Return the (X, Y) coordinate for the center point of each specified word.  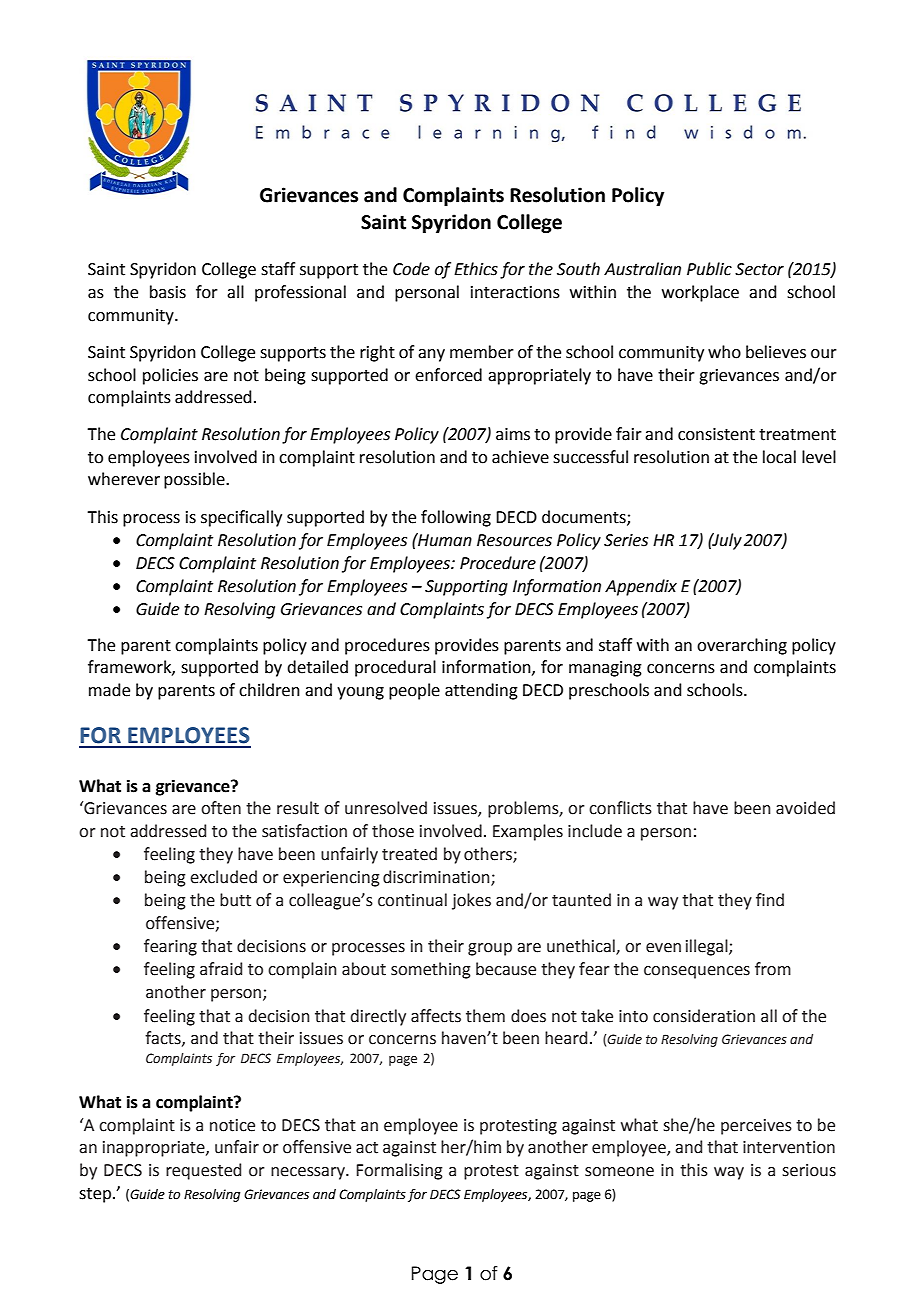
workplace (700, 293)
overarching (742, 646)
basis (168, 292)
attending (481, 691)
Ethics (476, 269)
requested (203, 1171)
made (109, 690)
